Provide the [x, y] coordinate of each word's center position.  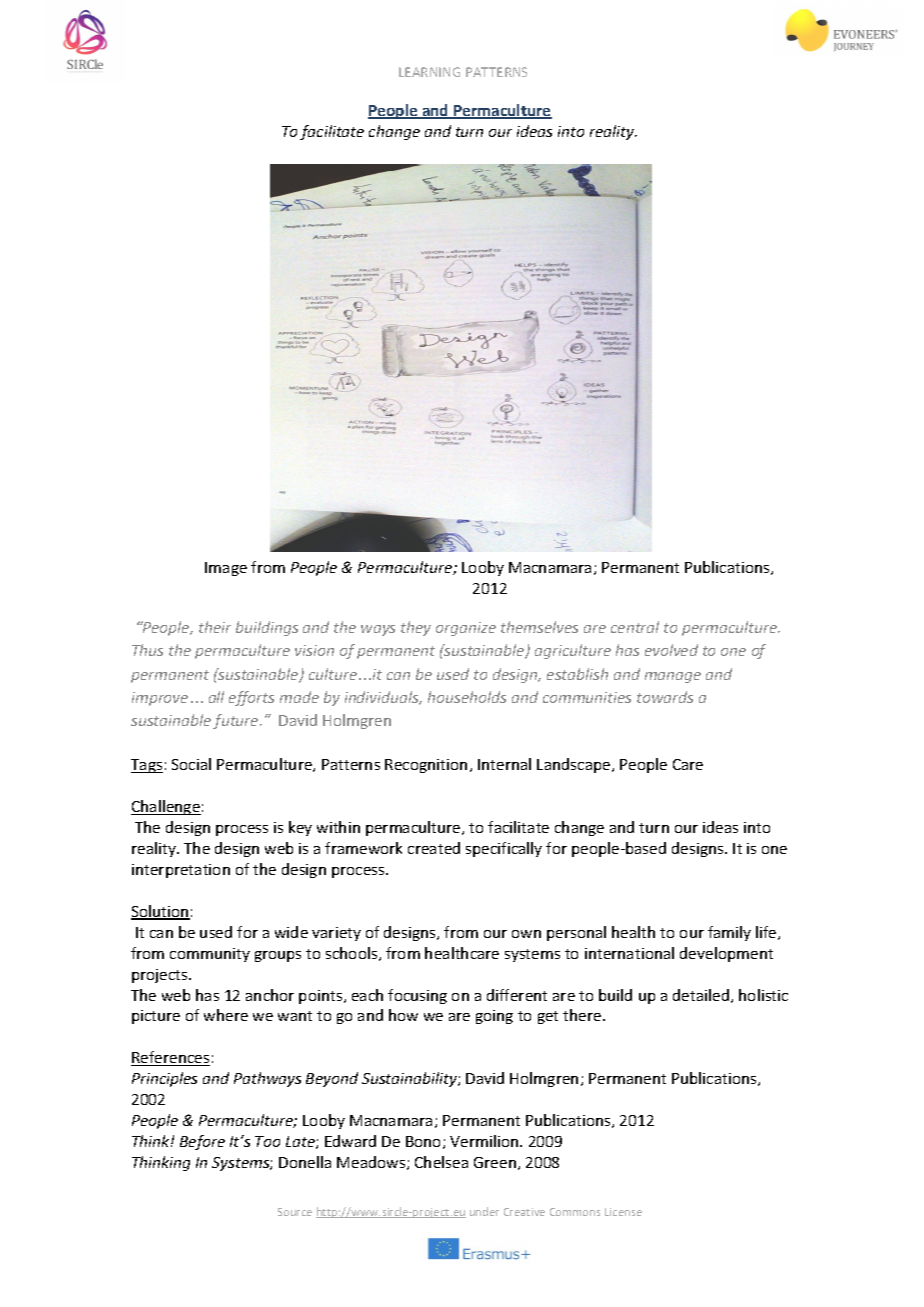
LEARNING [429, 72]
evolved [671, 650]
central [635, 627]
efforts [251, 698]
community [210, 955]
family [729, 933]
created [434, 848]
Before [202, 1142]
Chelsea [441, 1162]
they [416, 628]
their [215, 627]
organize [466, 629]
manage [673, 677]
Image [226, 569]
